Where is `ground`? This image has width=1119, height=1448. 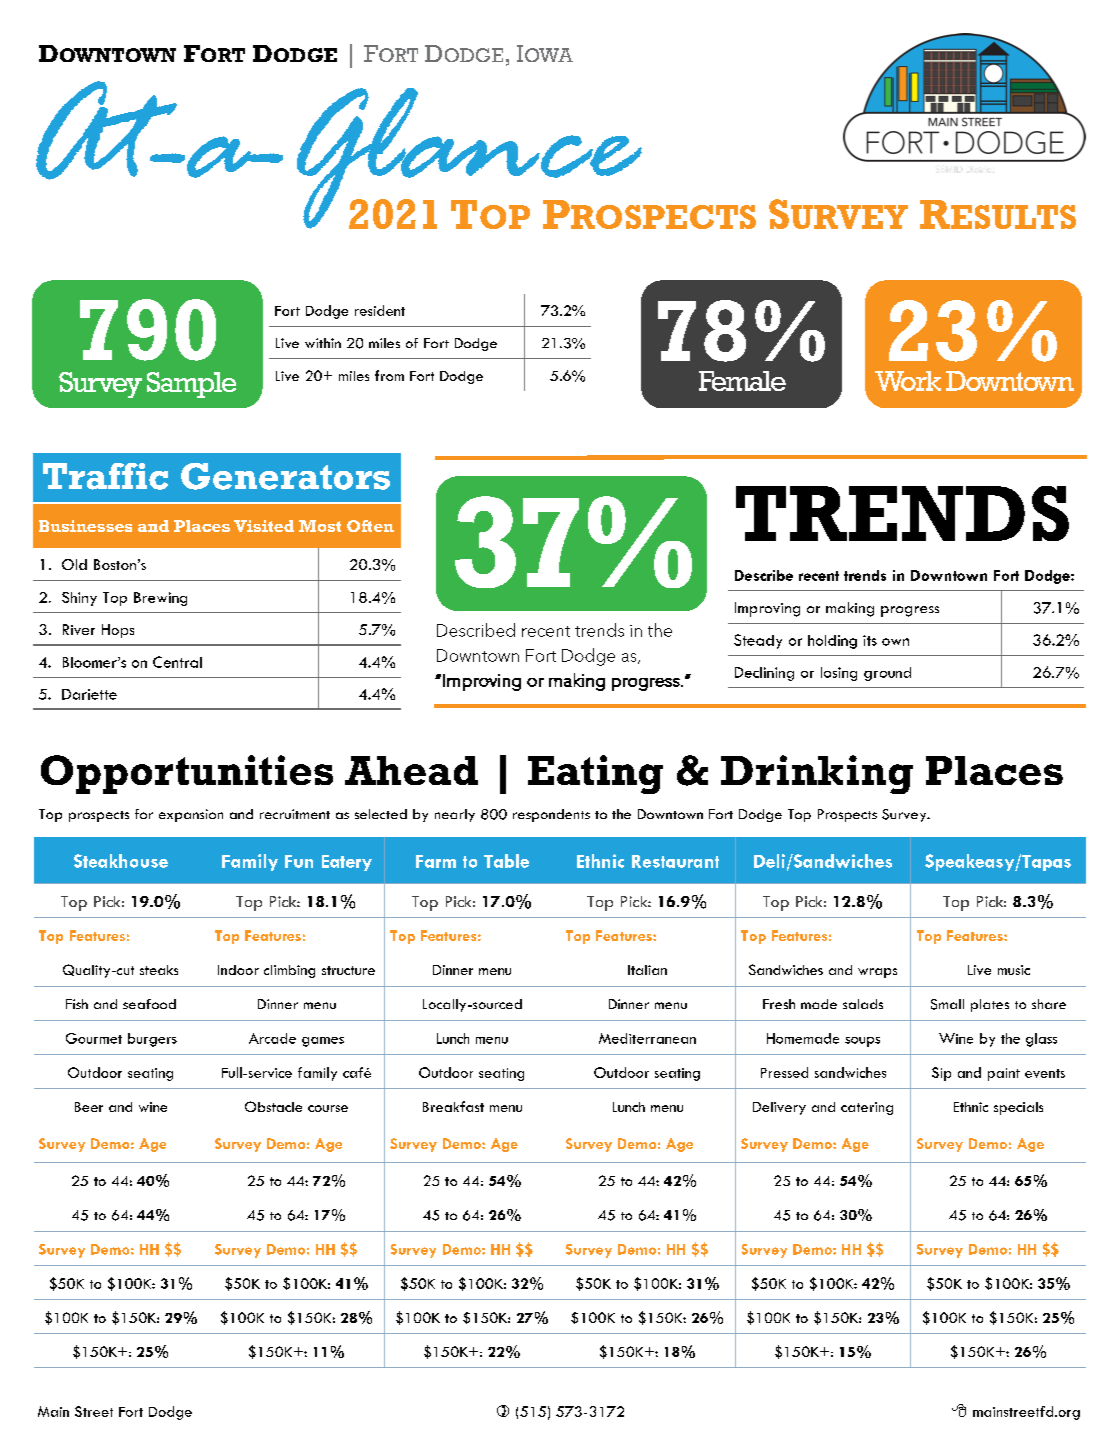 ground is located at coordinates (887, 674).
